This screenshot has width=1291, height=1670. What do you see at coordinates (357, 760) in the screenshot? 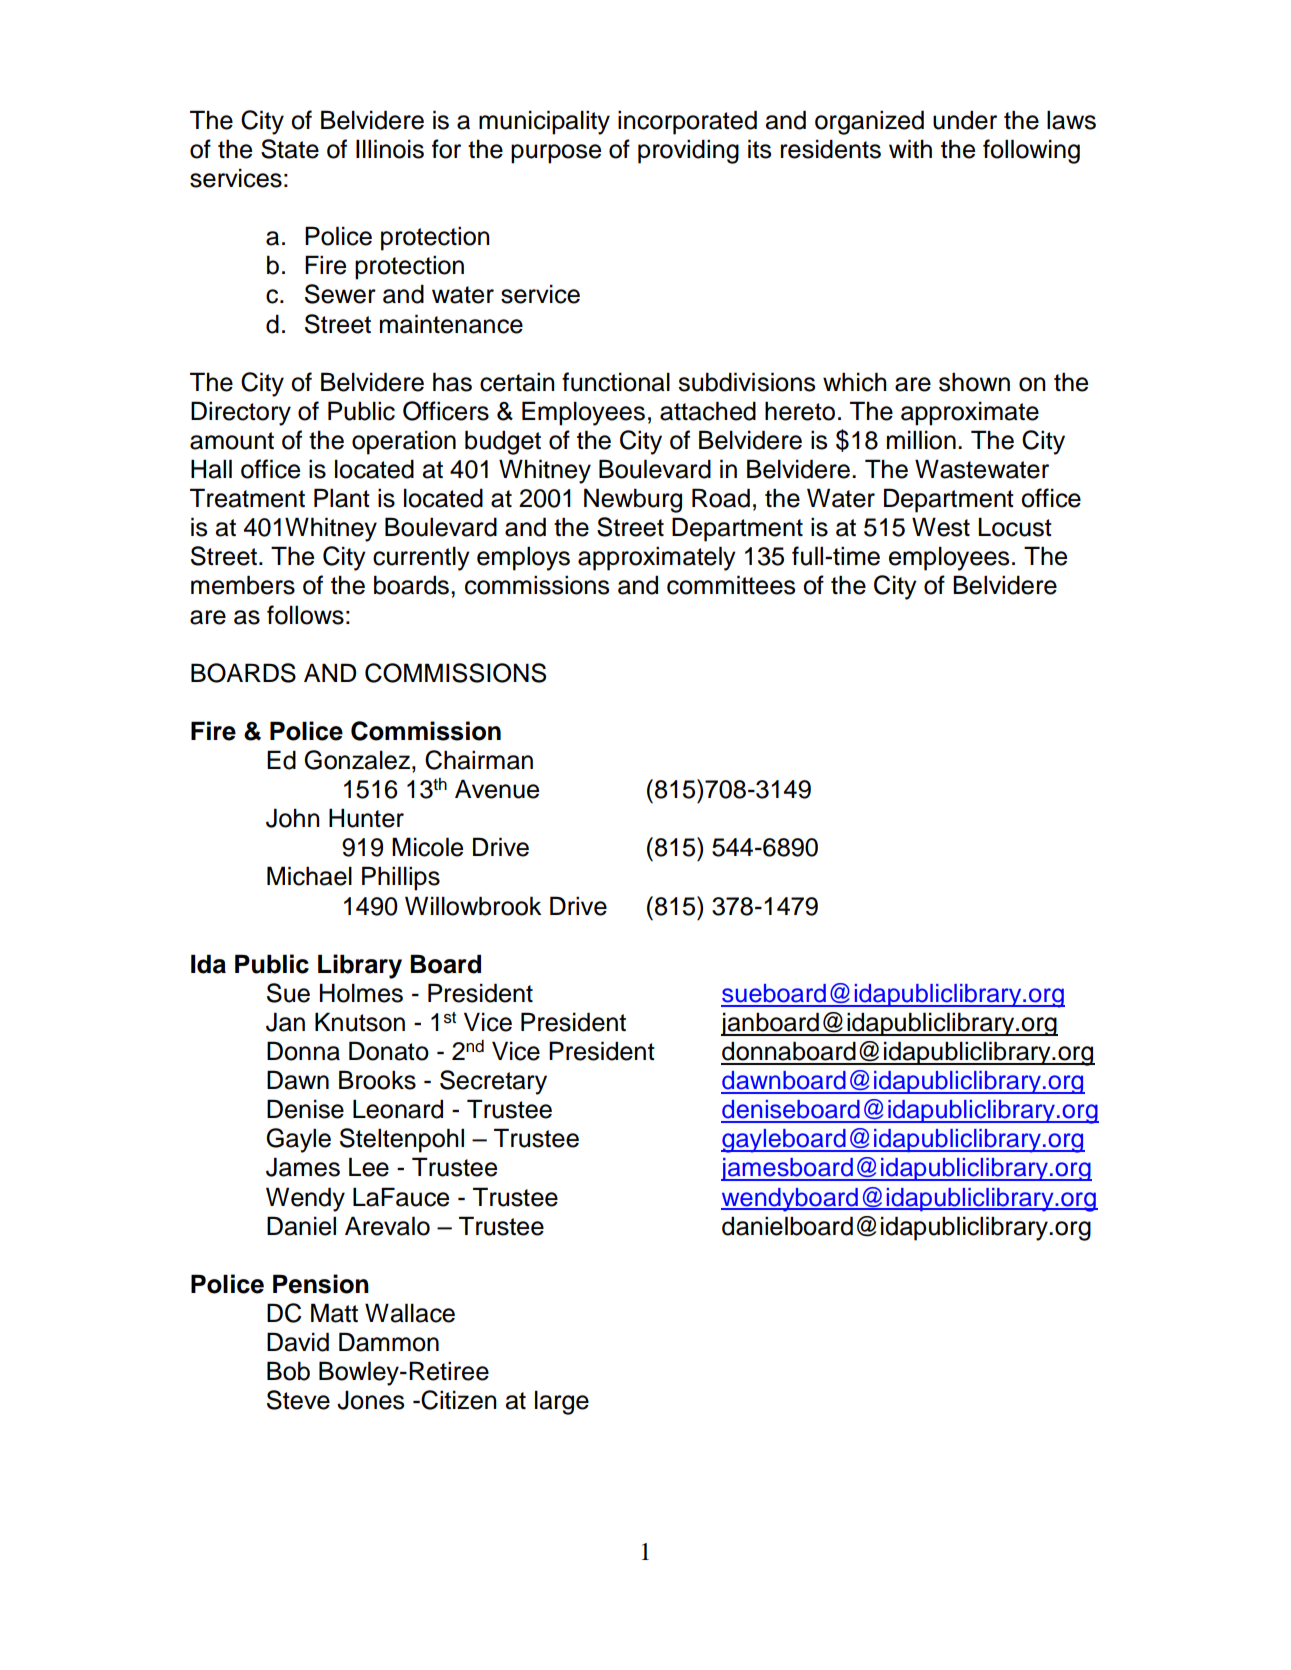
I see `Gonzalez` at bounding box center [357, 760].
